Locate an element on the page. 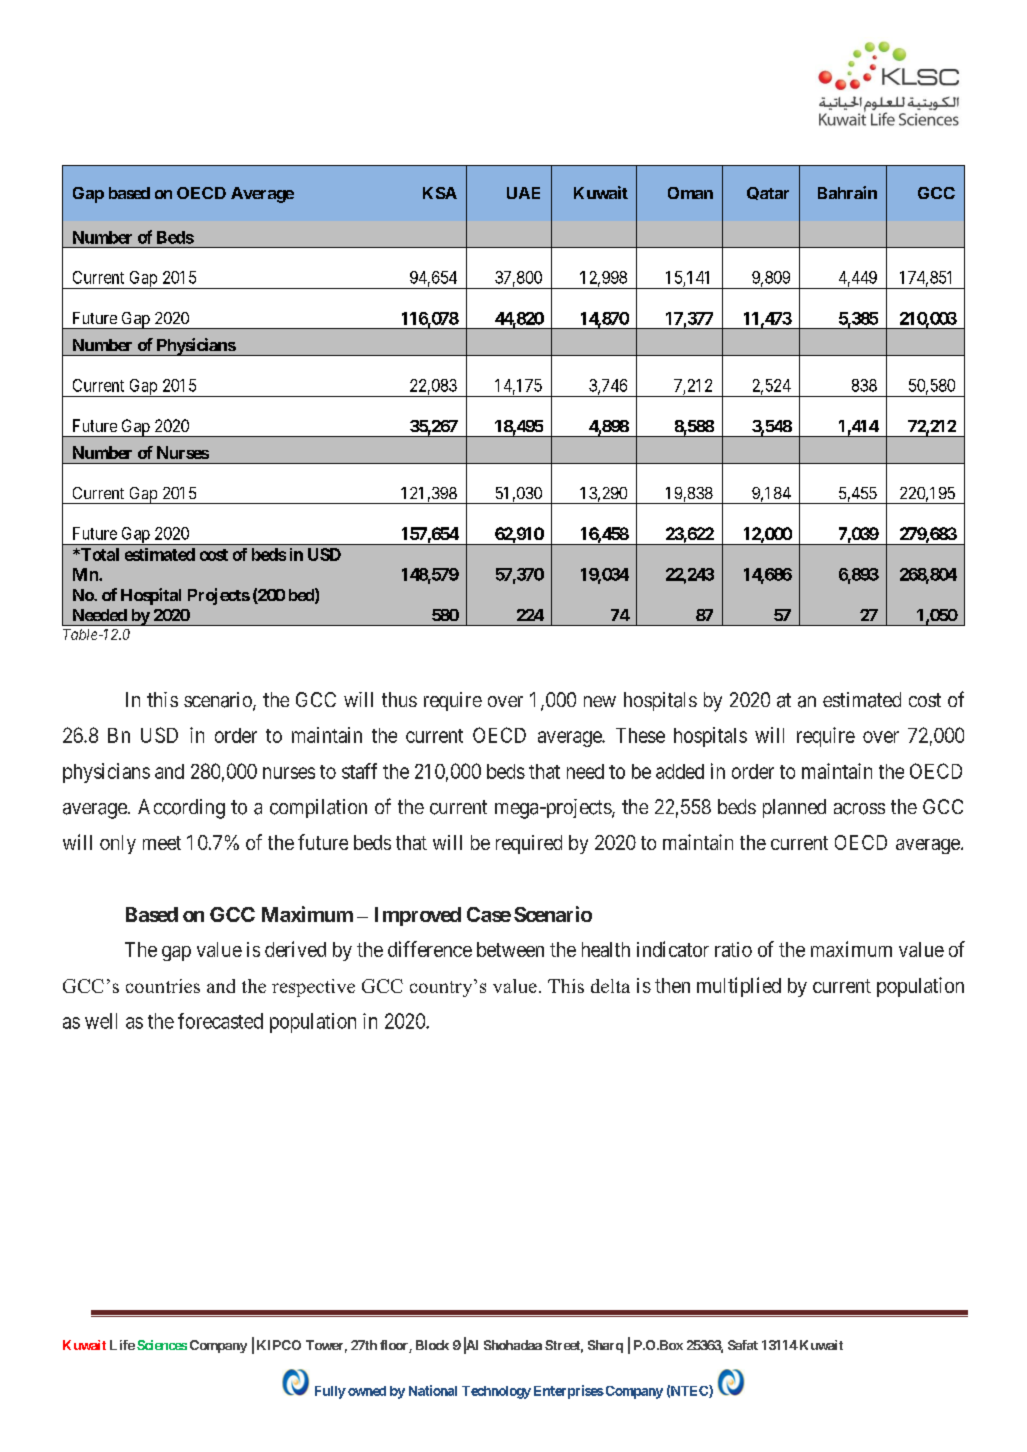 This page has height=1452, width=1027. Qatar is located at coordinates (768, 193).
